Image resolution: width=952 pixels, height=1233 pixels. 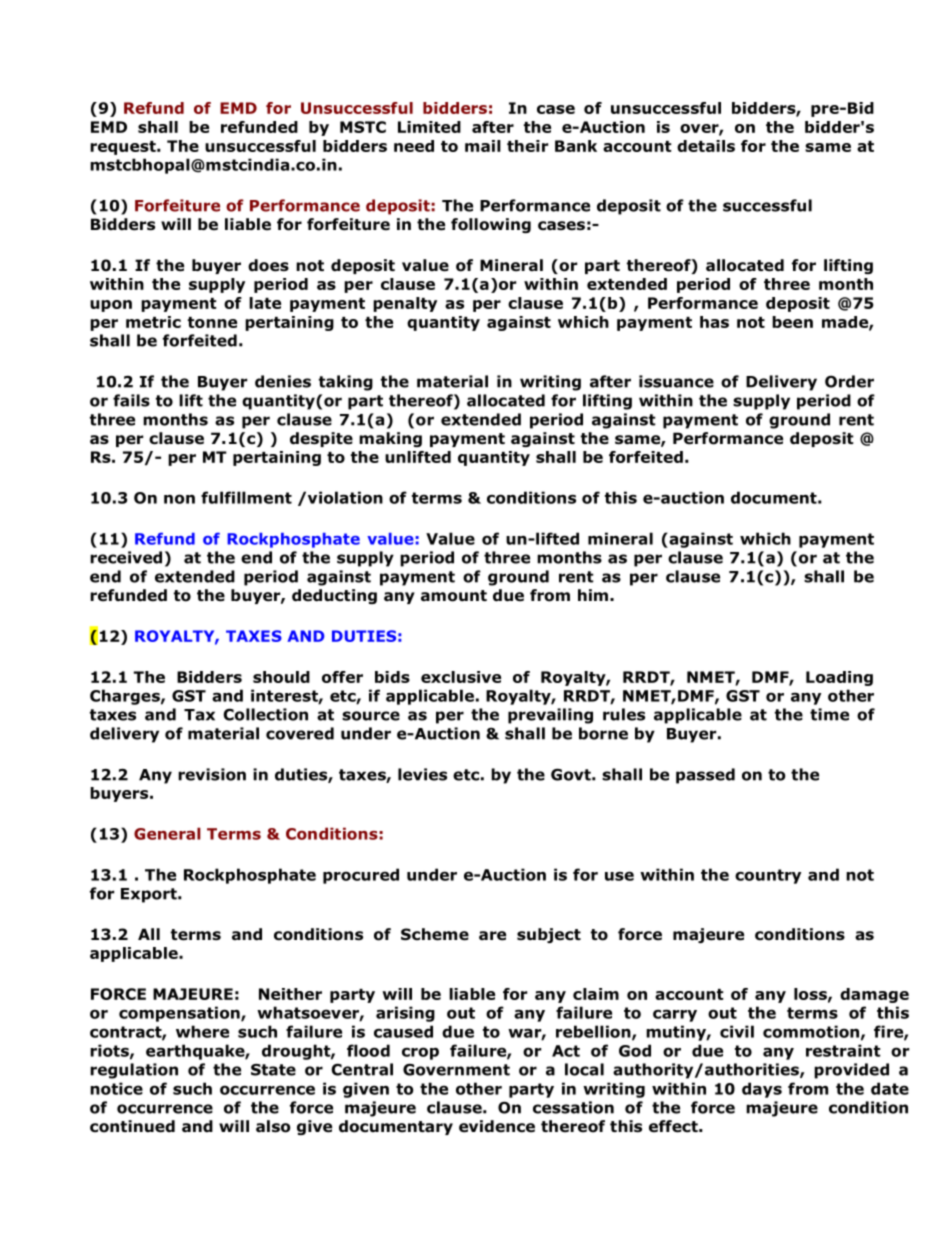 I want to click on State, so click(x=273, y=1070).
